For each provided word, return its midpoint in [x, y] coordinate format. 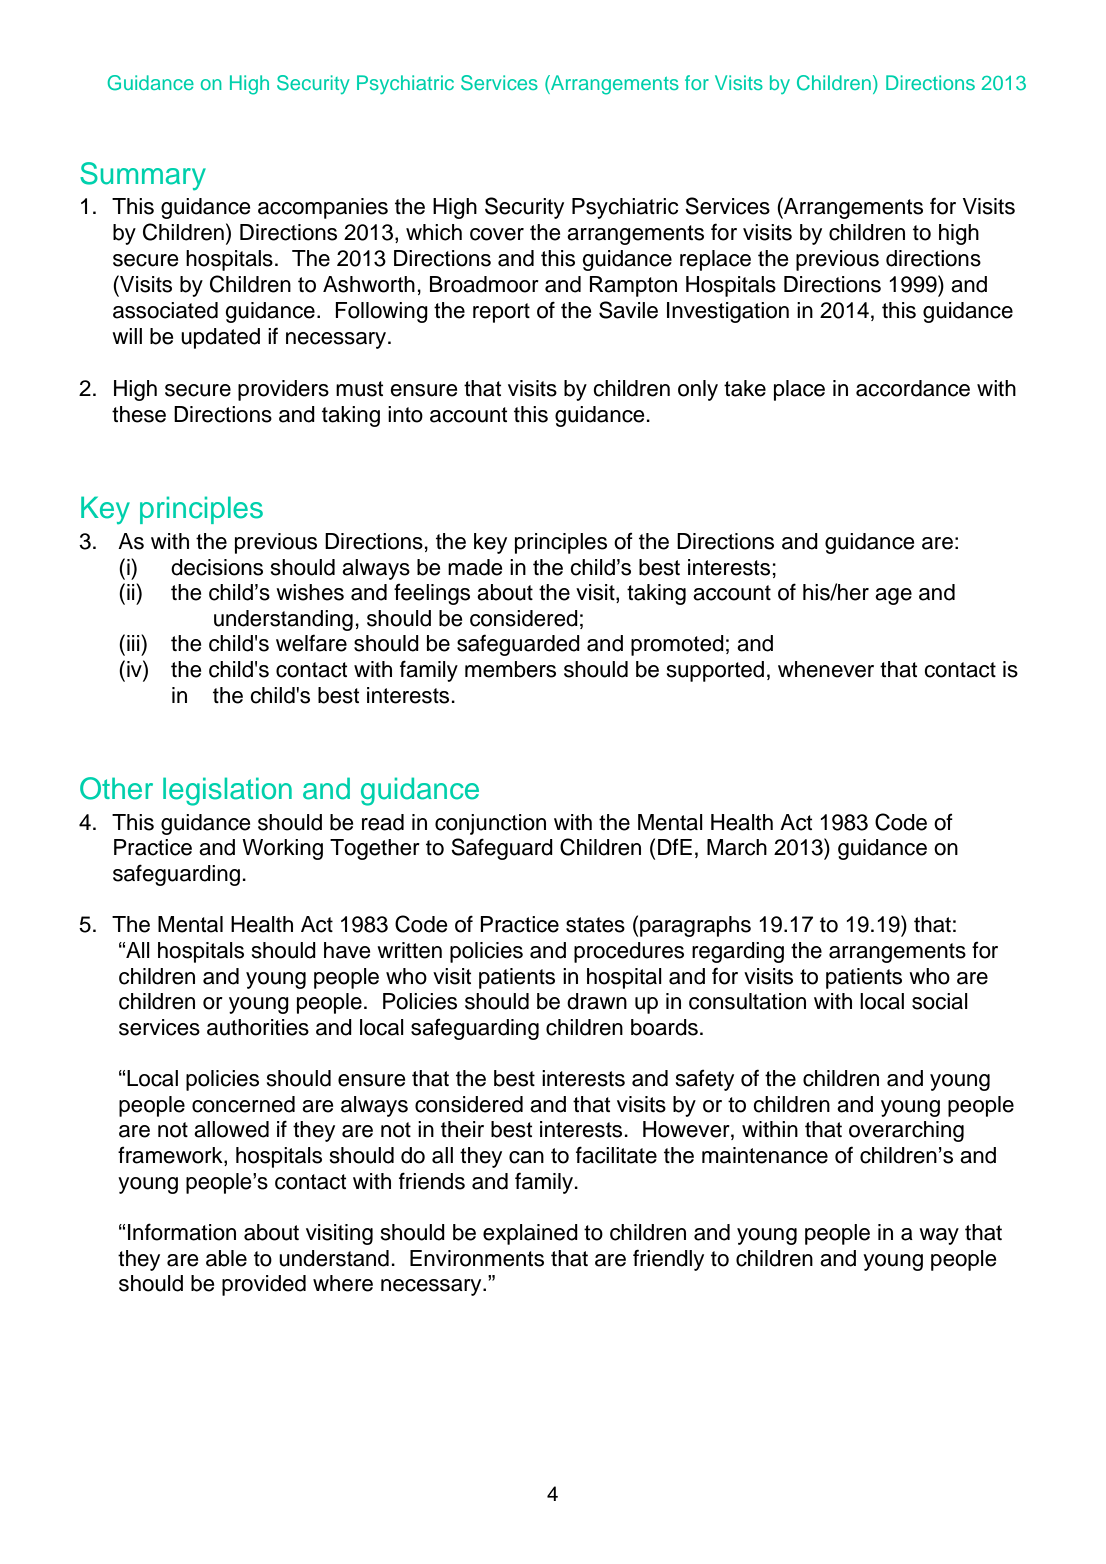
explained [530, 1234]
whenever [826, 669]
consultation [747, 1001]
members [510, 669]
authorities [258, 1027]
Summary [143, 176]
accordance [913, 388]
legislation [227, 791]
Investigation [728, 312]
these [139, 414]
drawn [597, 1001]
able [226, 1258]
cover [497, 234]
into [405, 414]
